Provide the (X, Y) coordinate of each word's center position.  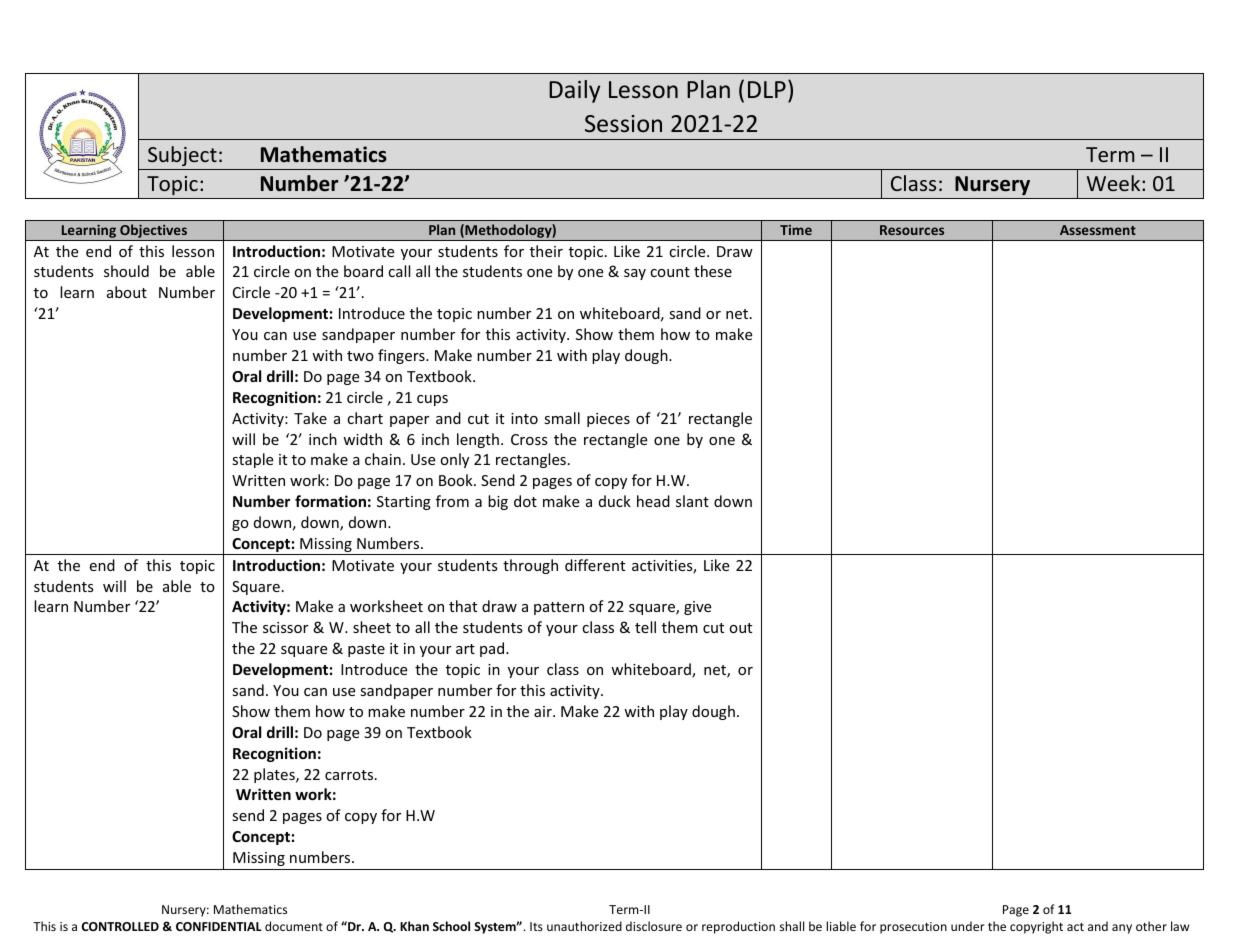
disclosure (654, 926)
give (697, 608)
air (544, 711)
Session (623, 124)
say (635, 274)
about (127, 292)
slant (692, 501)
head (653, 501)
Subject (182, 156)
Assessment (1098, 230)
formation (330, 501)
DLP (767, 89)
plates (275, 775)
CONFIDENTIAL (219, 926)
